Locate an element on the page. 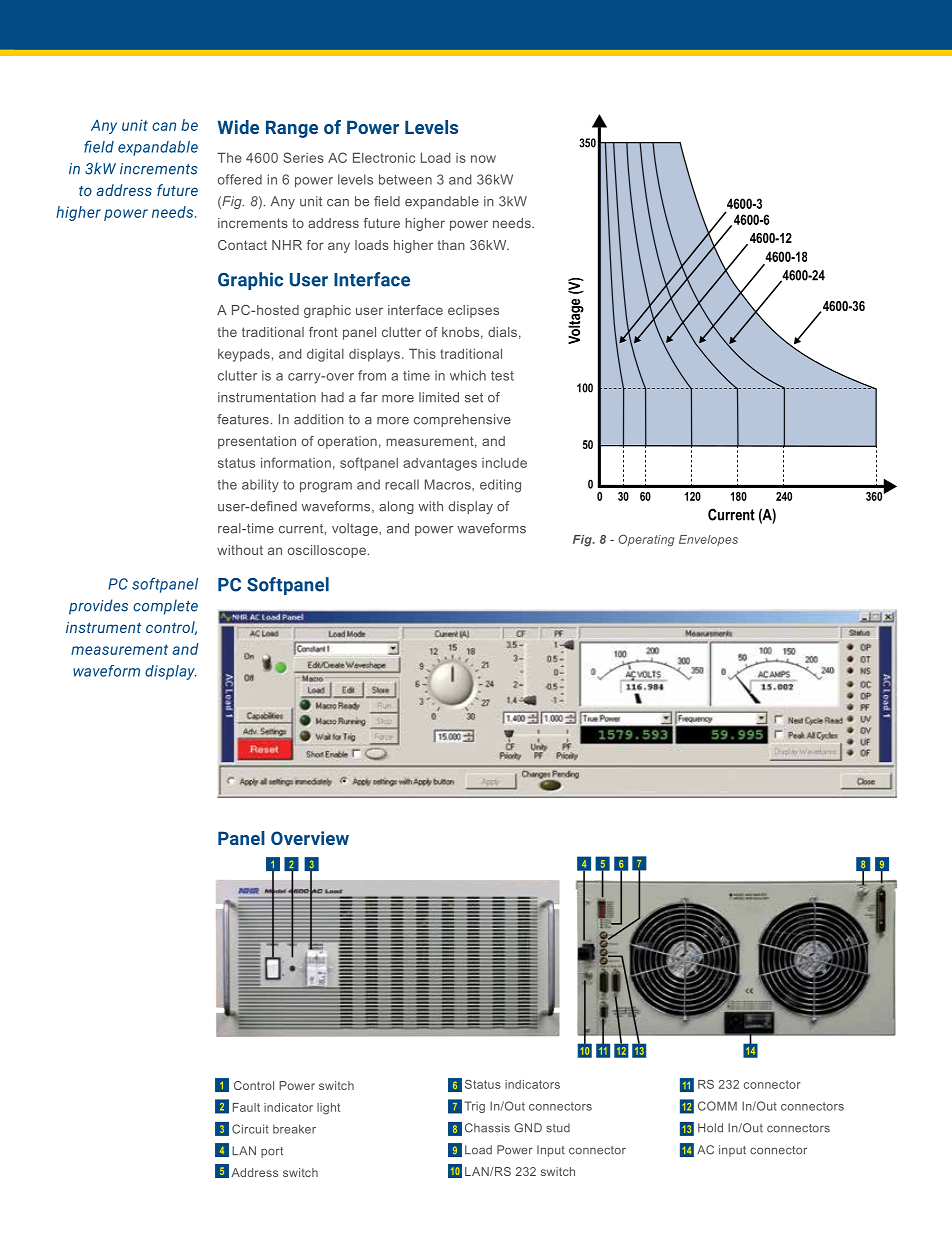 The height and width of the image is (1233, 952). oscilloscope is located at coordinates (327, 551).
